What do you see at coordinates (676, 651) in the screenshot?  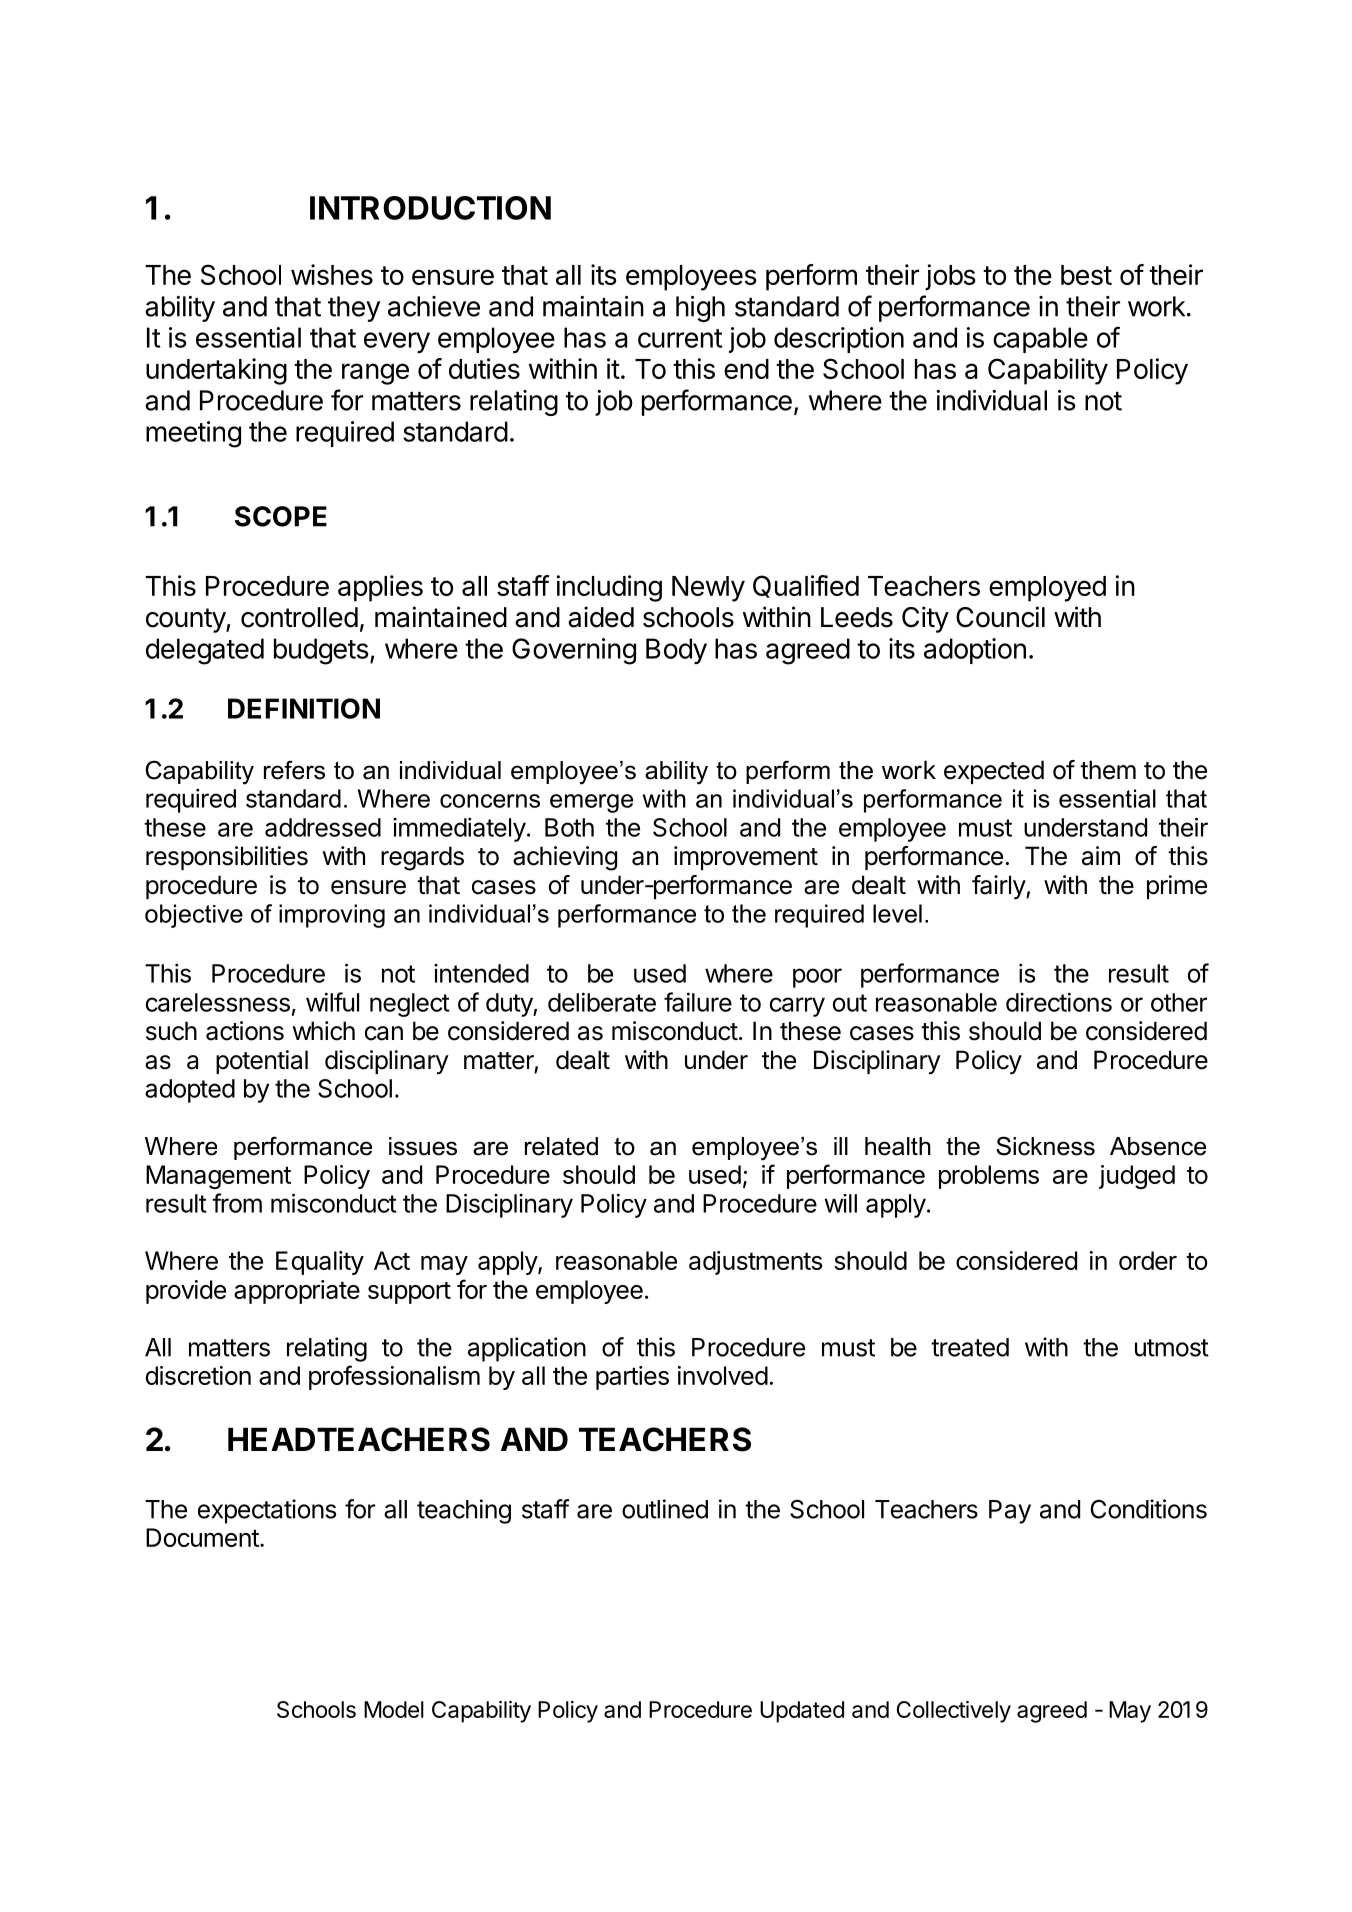 I see `Body` at bounding box center [676, 651].
